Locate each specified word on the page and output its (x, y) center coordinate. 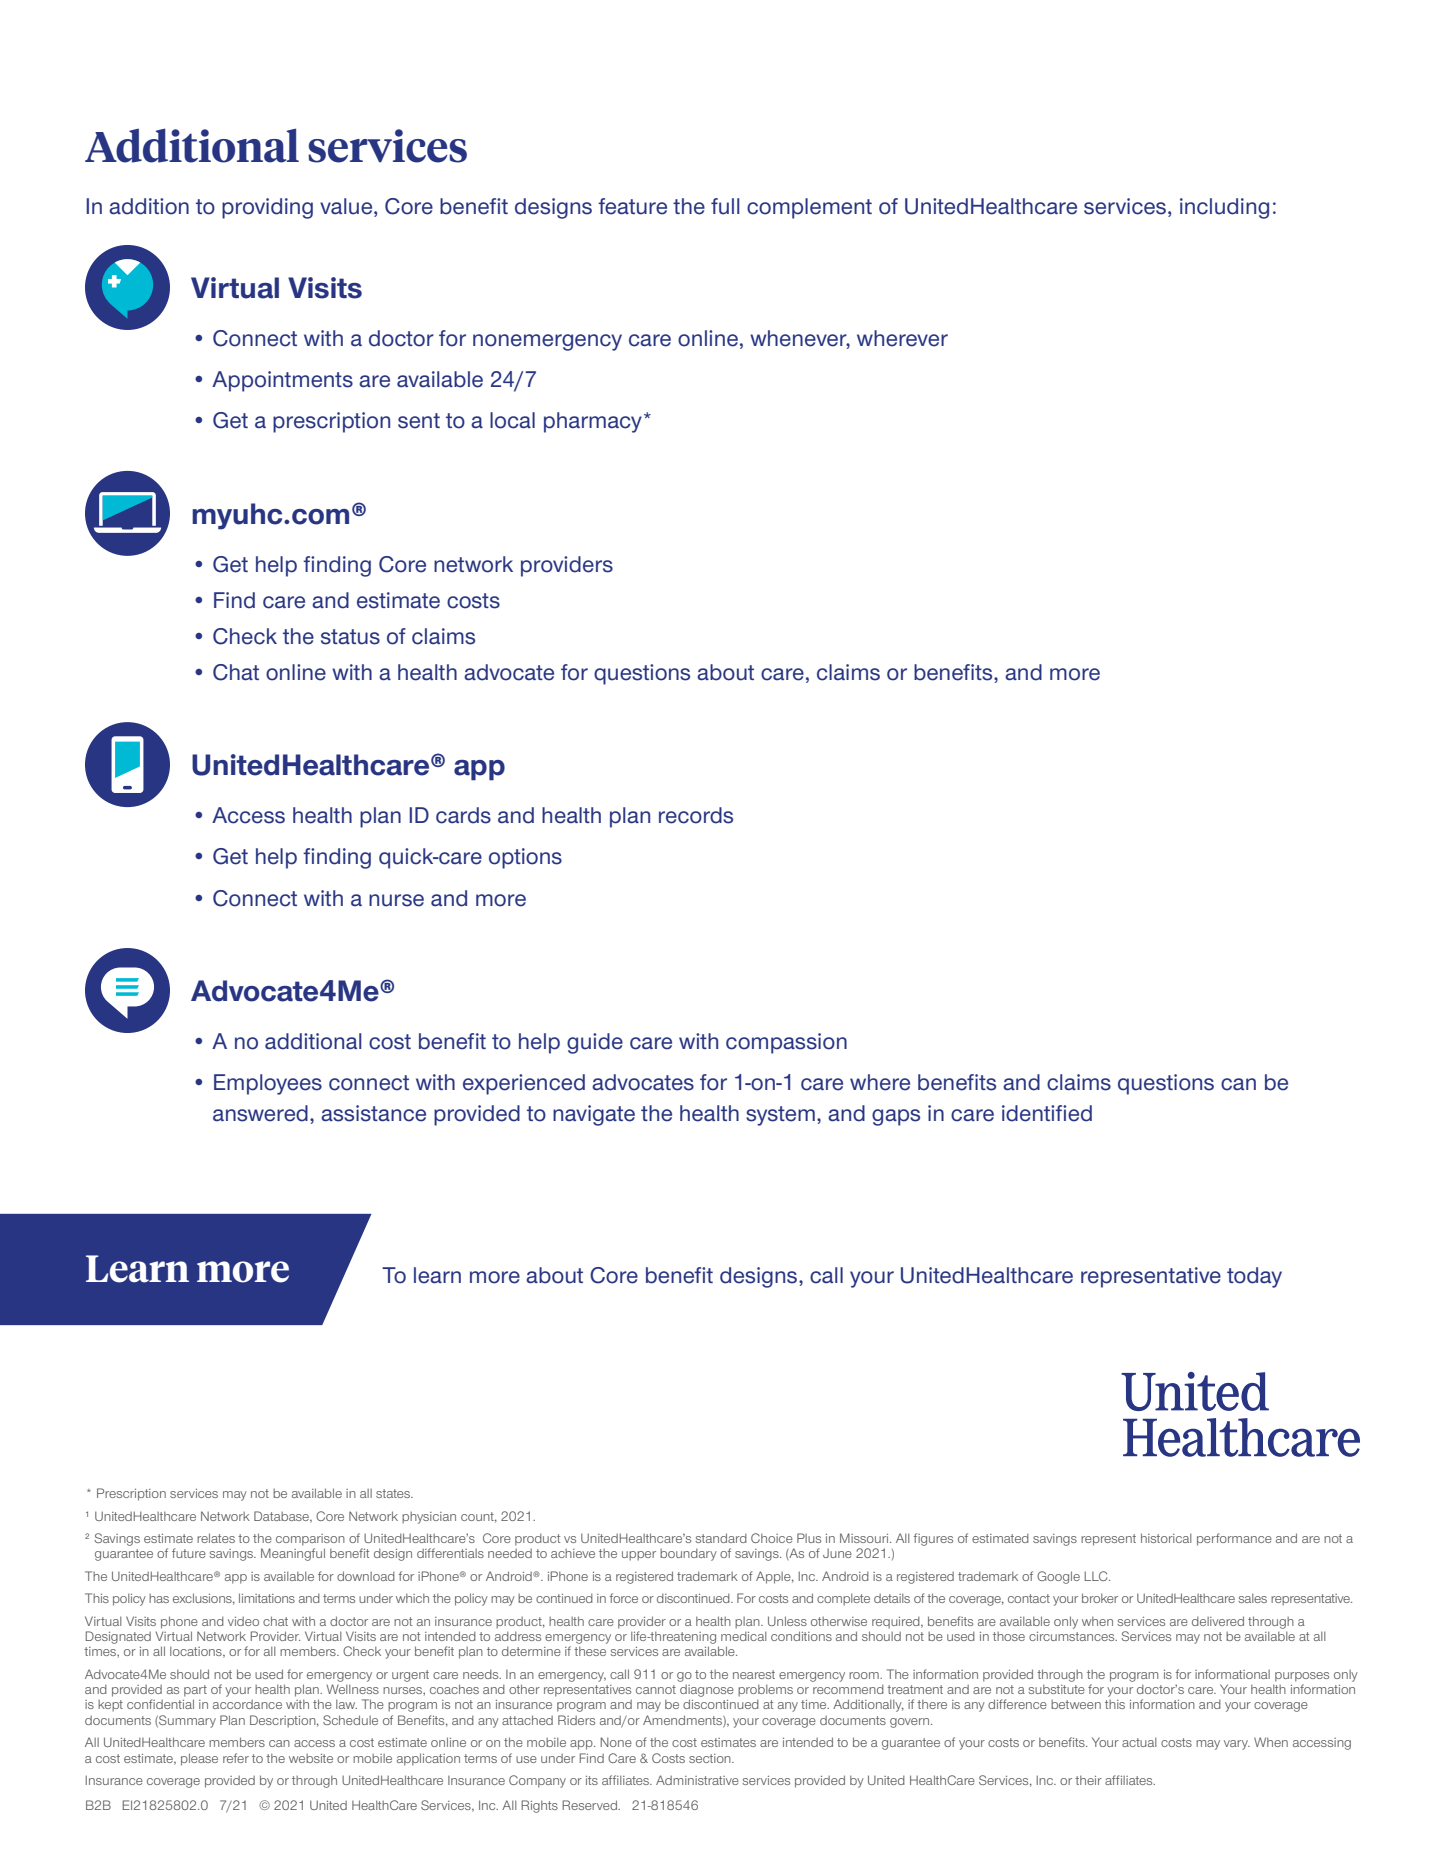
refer (236, 1758)
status (350, 637)
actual (1139, 1742)
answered (260, 1113)
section (711, 1758)
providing (267, 208)
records (696, 815)
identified (1047, 1113)
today (1254, 1277)
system (780, 1116)
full (725, 206)
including (1224, 208)
